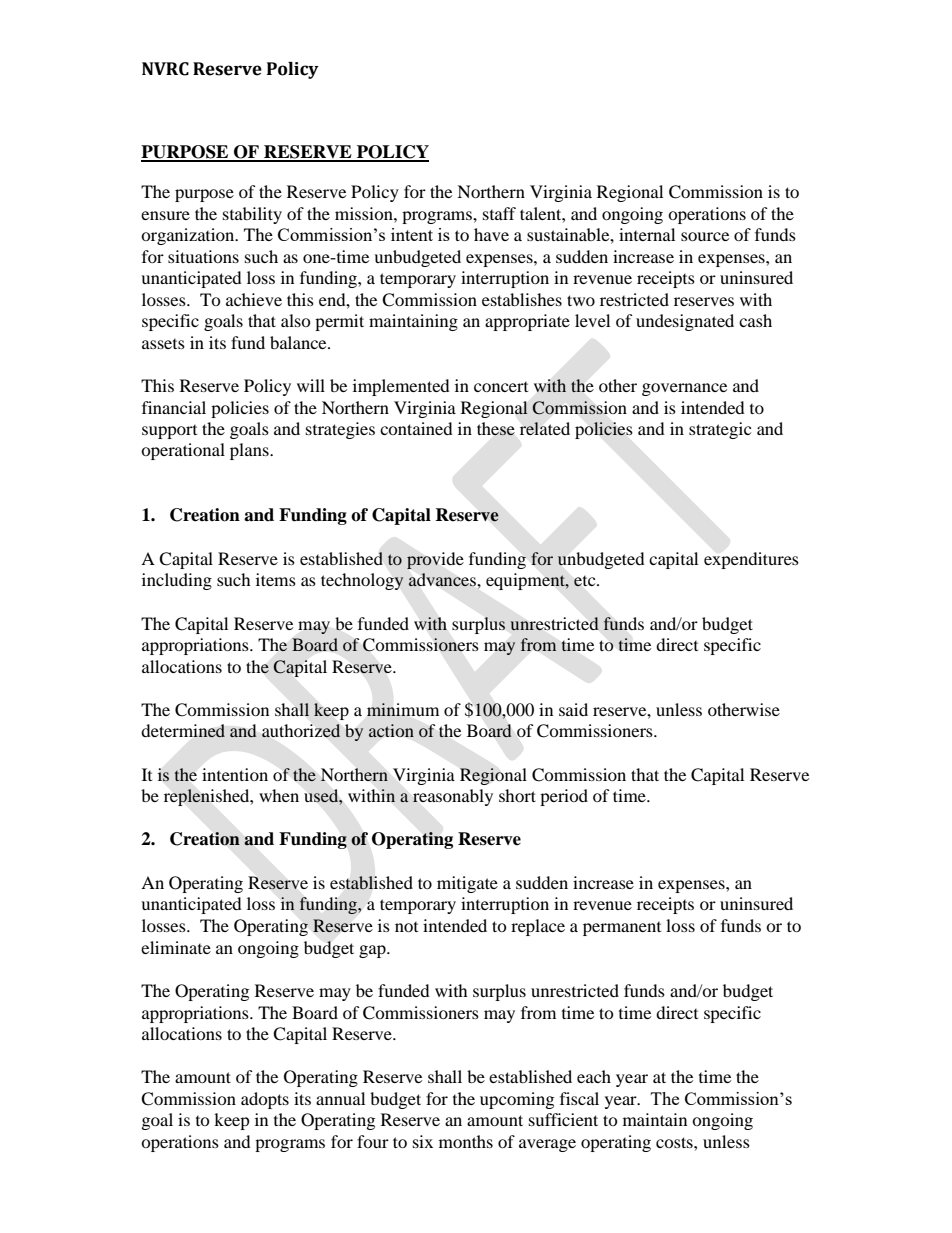  I want to click on adopts, so click(265, 1100).
